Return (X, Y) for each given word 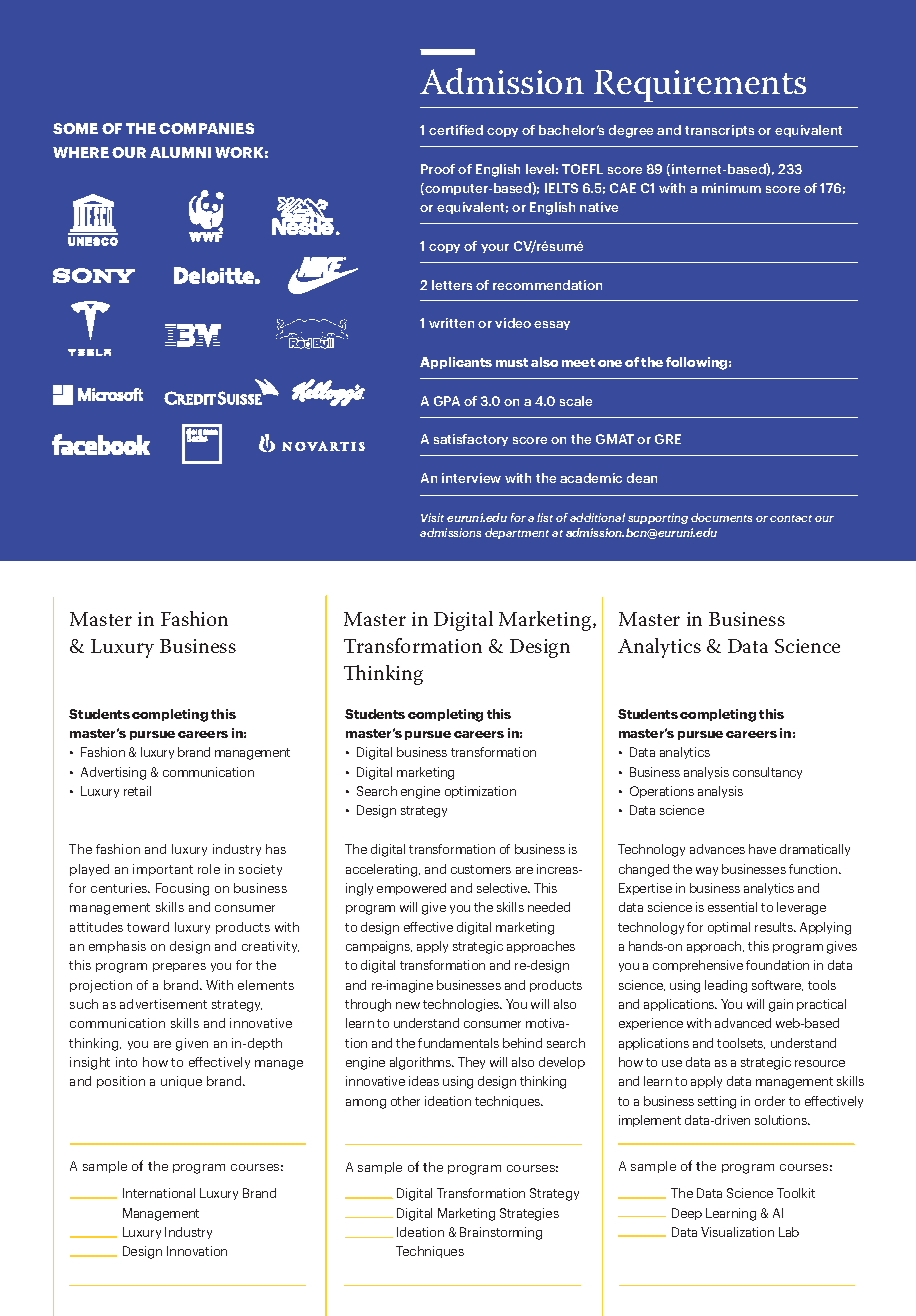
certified (456, 130)
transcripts (719, 131)
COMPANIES (206, 128)
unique (181, 1082)
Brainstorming (501, 1233)
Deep (687, 1214)
